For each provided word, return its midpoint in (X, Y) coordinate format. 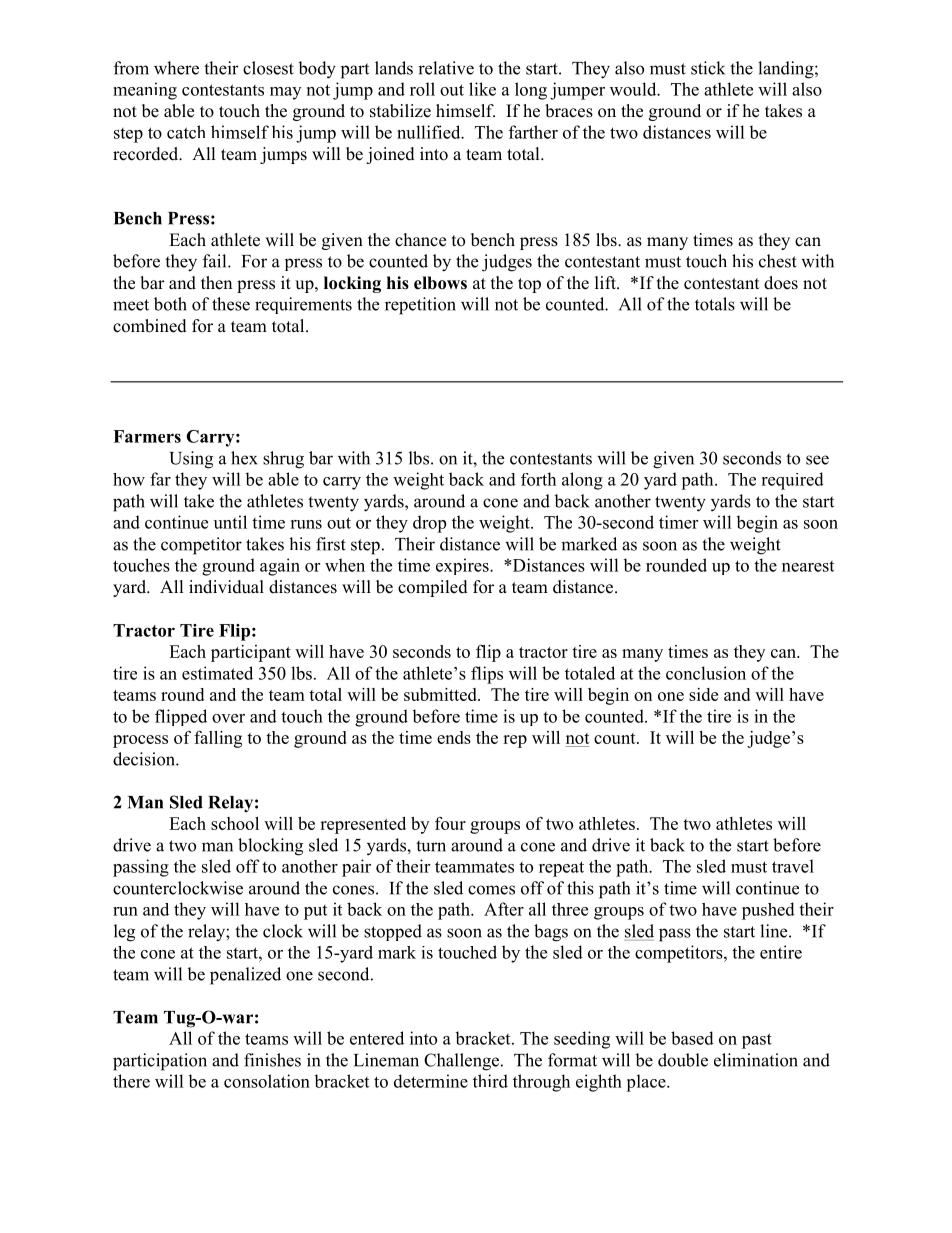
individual (226, 587)
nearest (808, 566)
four (450, 823)
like (482, 89)
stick (708, 68)
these (231, 304)
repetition (420, 306)
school (235, 823)
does (781, 283)
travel (793, 866)
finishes (272, 1060)
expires (463, 566)
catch (186, 132)
